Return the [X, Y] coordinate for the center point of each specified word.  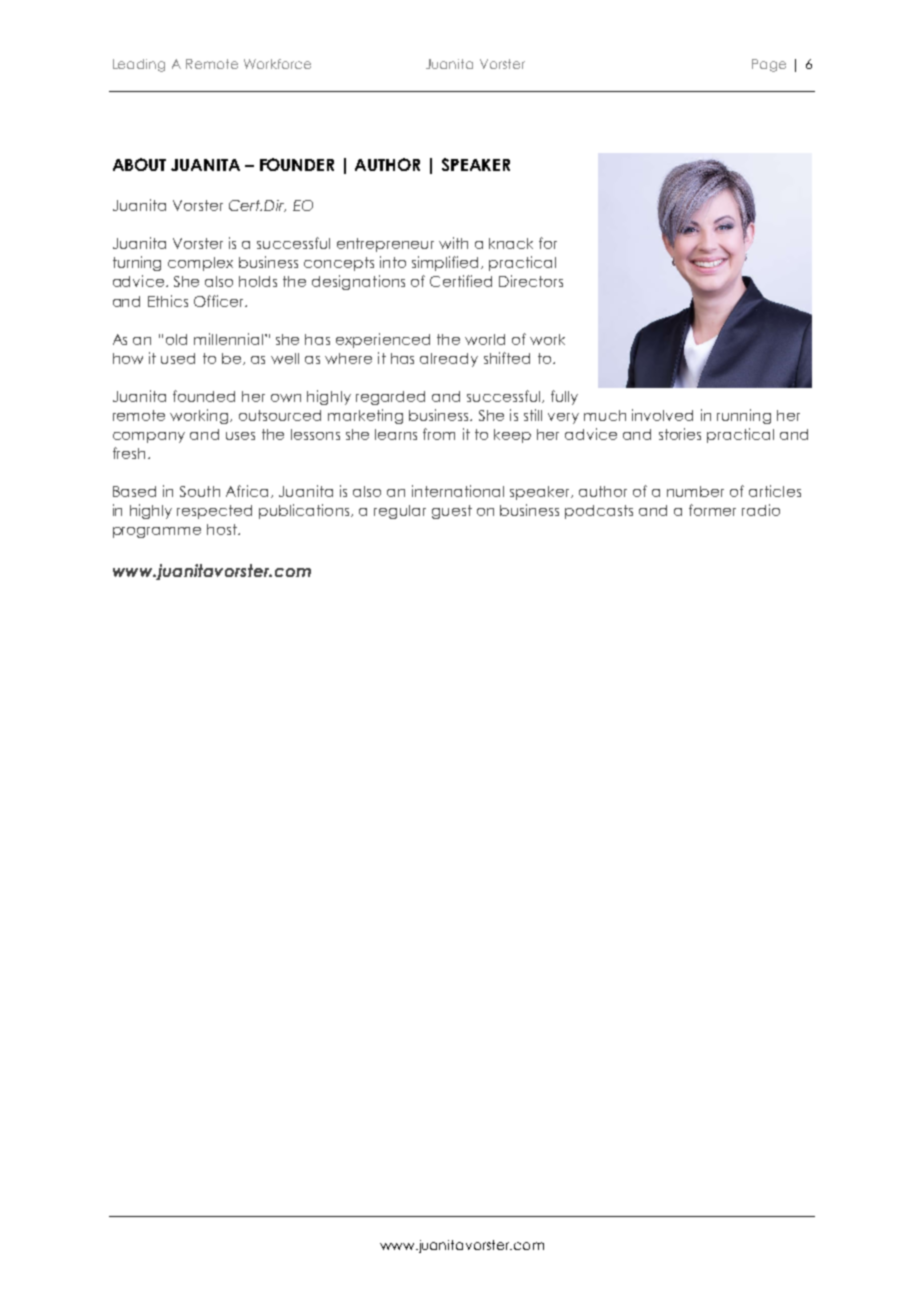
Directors [531, 281]
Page [769, 65]
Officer [220, 301]
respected [214, 512]
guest [452, 512]
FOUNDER [297, 164]
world [485, 339]
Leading [139, 65]
